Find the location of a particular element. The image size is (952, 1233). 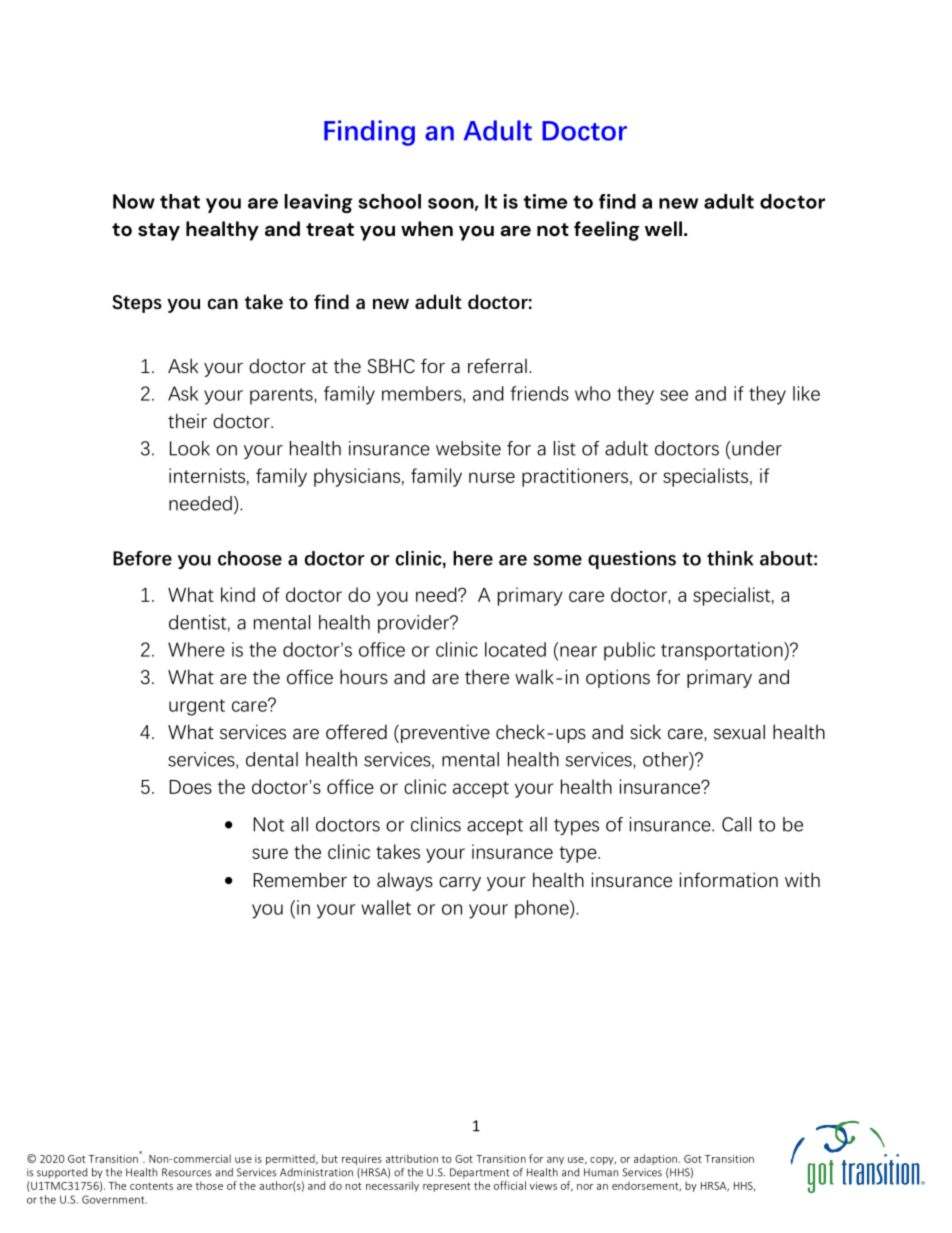

when is located at coordinates (427, 229).
